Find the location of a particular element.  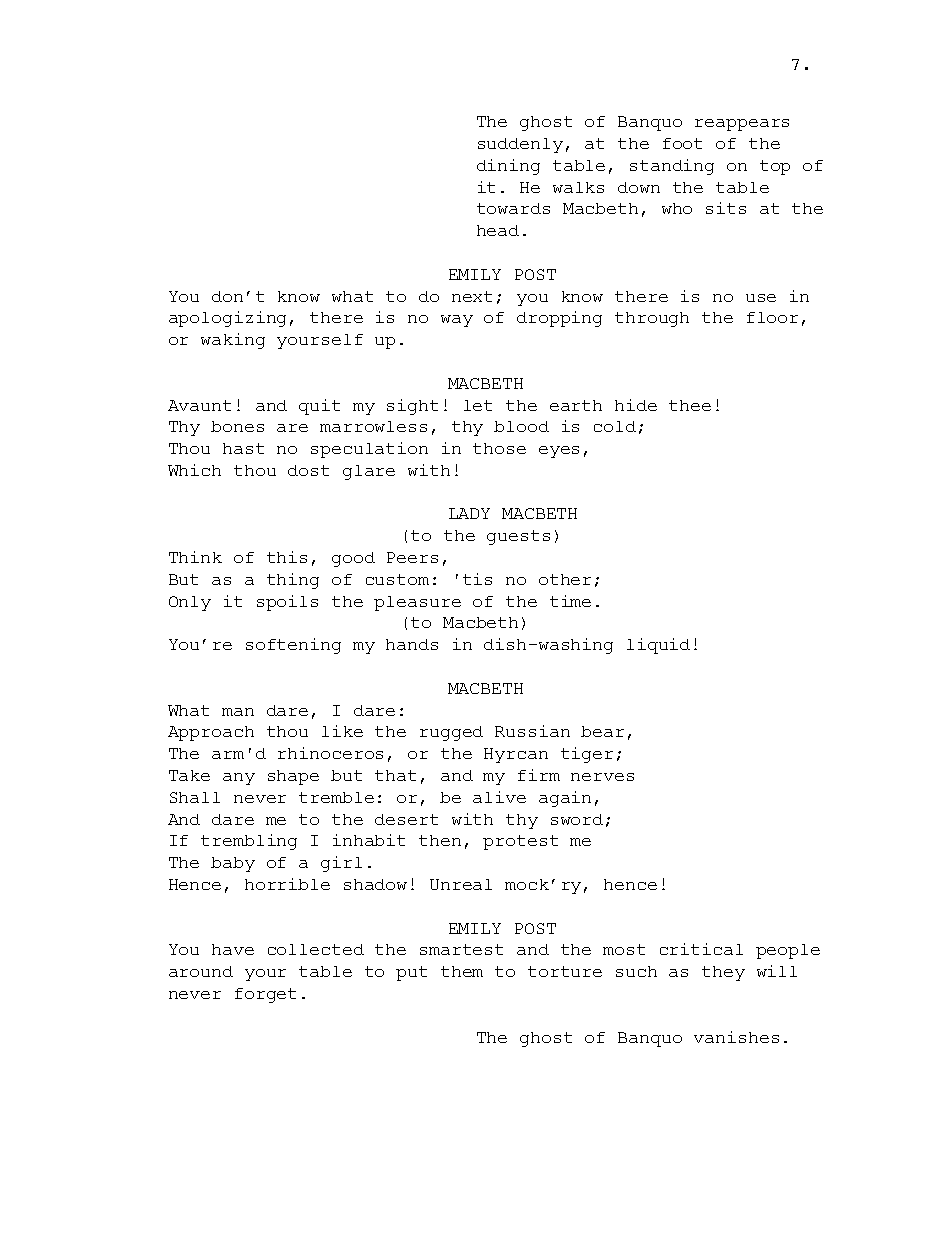

thing is located at coordinates (293, 581).
